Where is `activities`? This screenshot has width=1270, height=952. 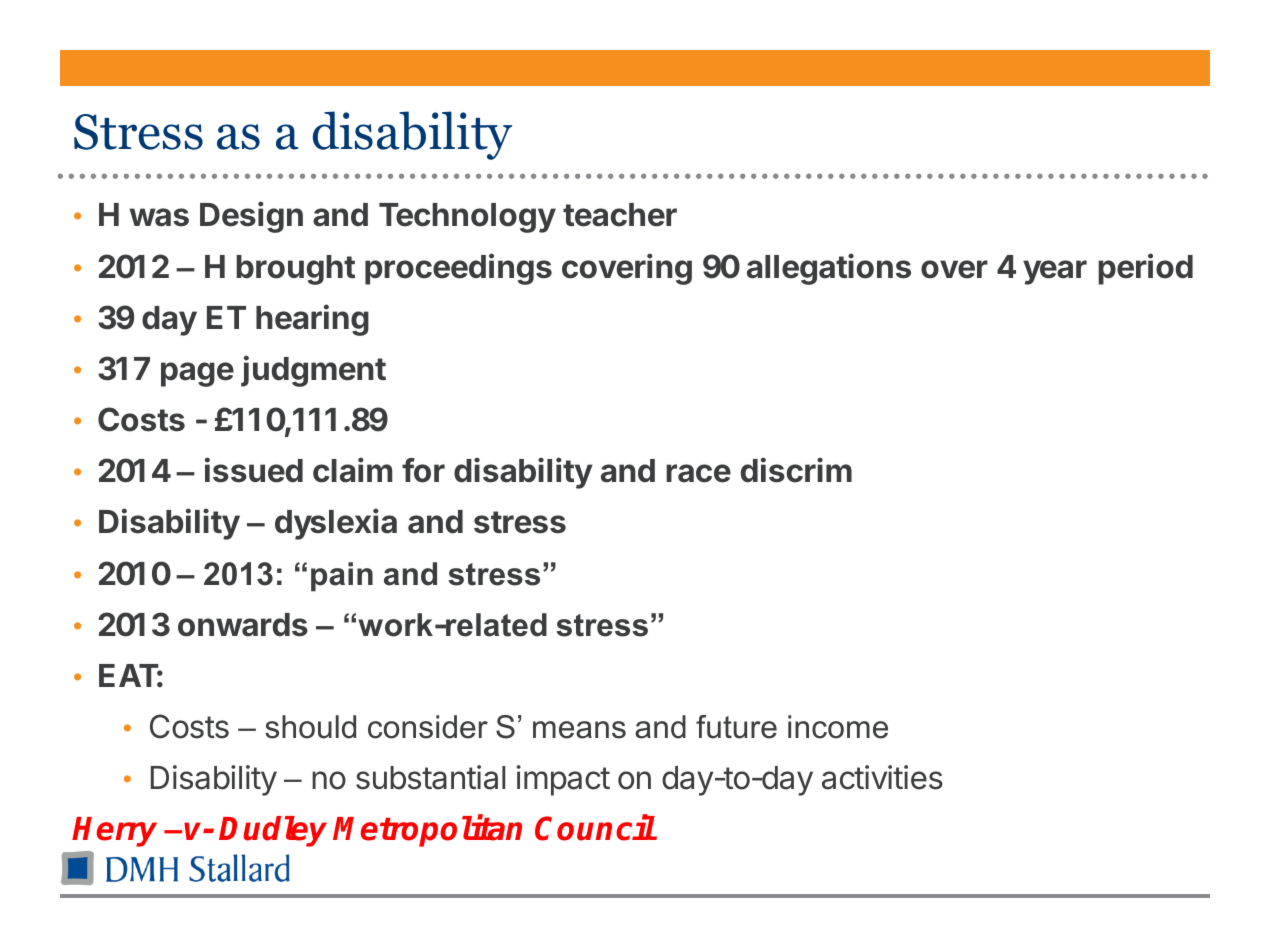
activities is located at coordinates (882, 777).
